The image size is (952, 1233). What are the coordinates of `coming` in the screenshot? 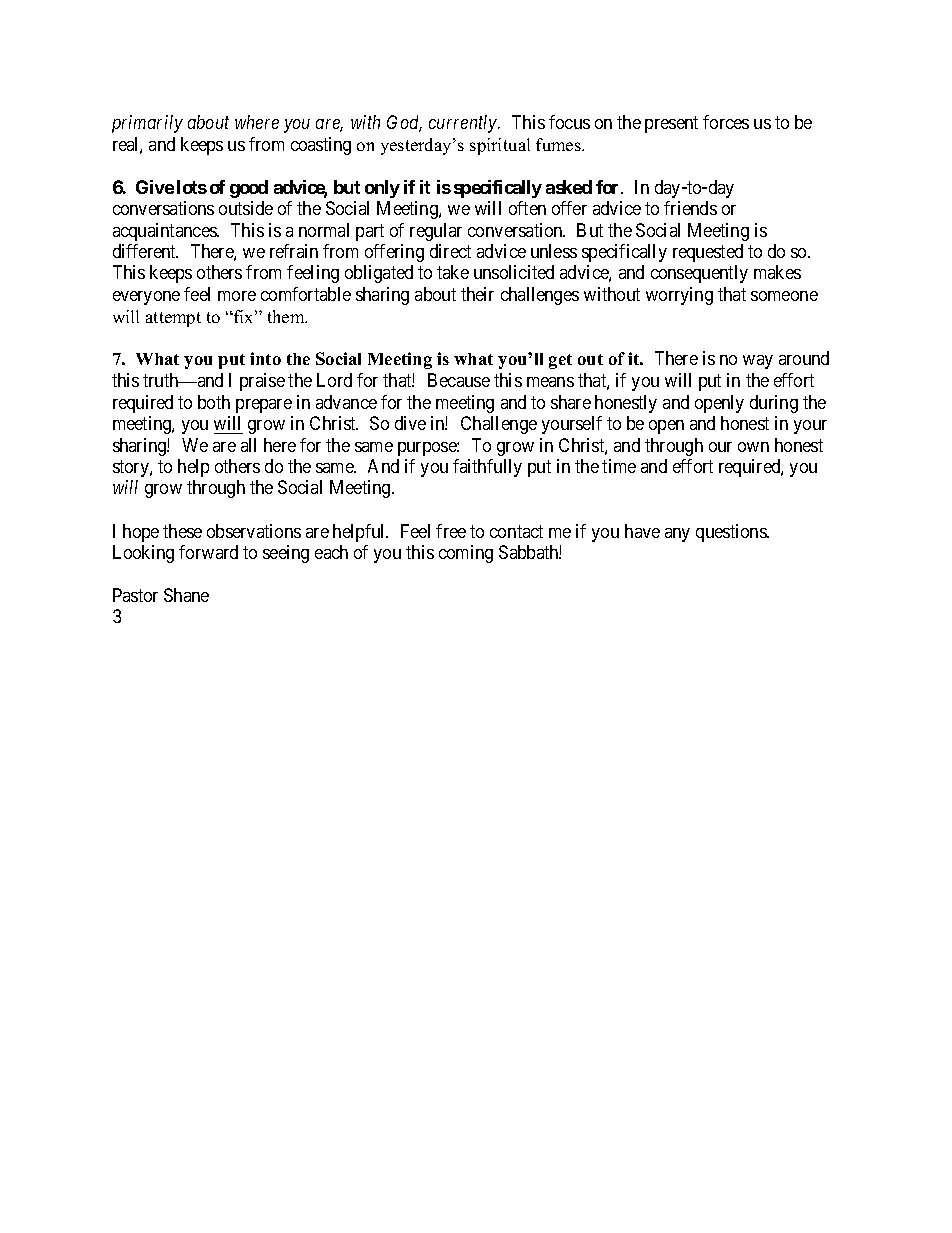 It's located at (466, 554).
